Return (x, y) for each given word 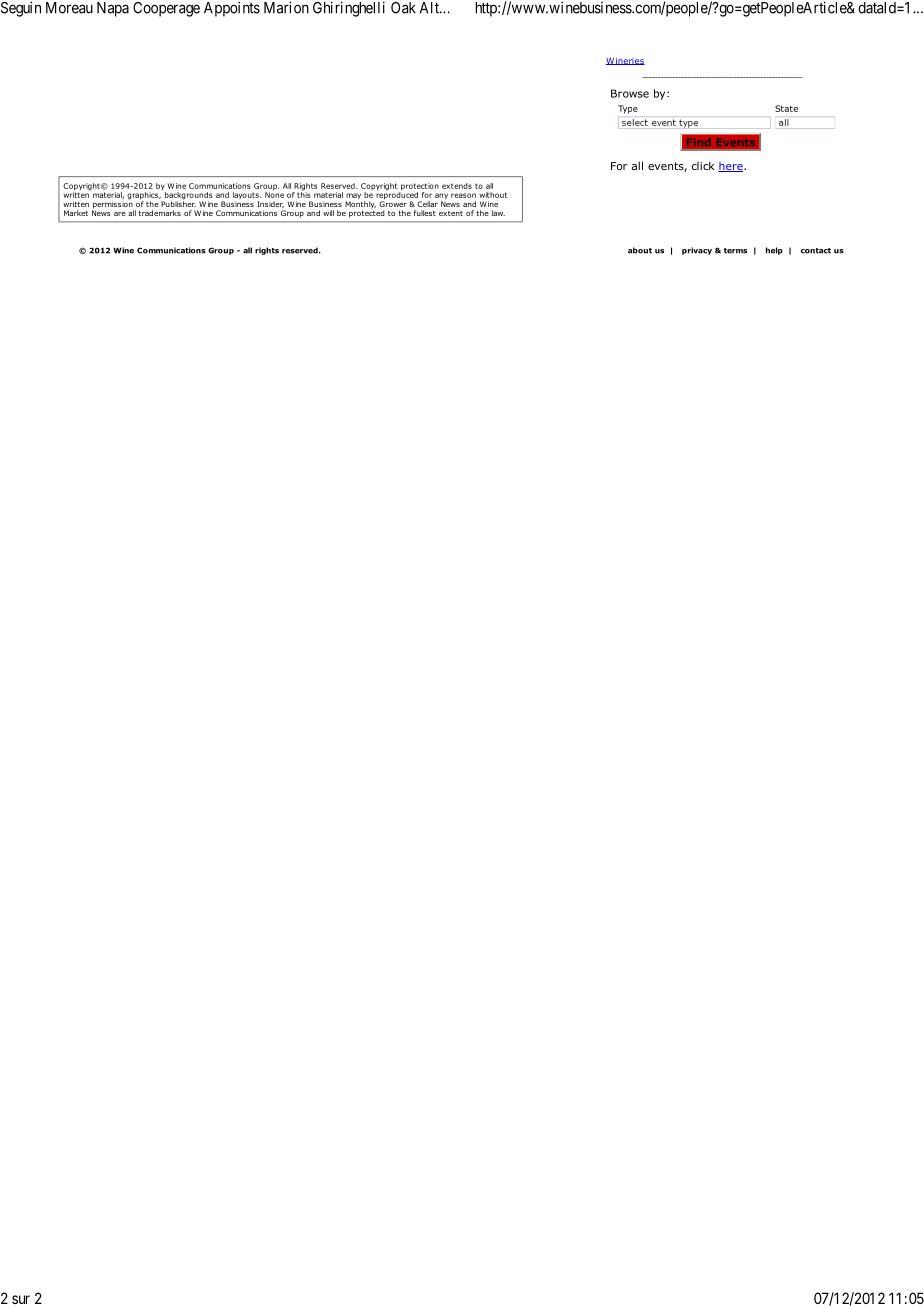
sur (21, 1299)
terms (735, 251)
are (120, 214)
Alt (431, 8)
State (786, 108)
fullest (425, 213)
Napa (113, 9)
